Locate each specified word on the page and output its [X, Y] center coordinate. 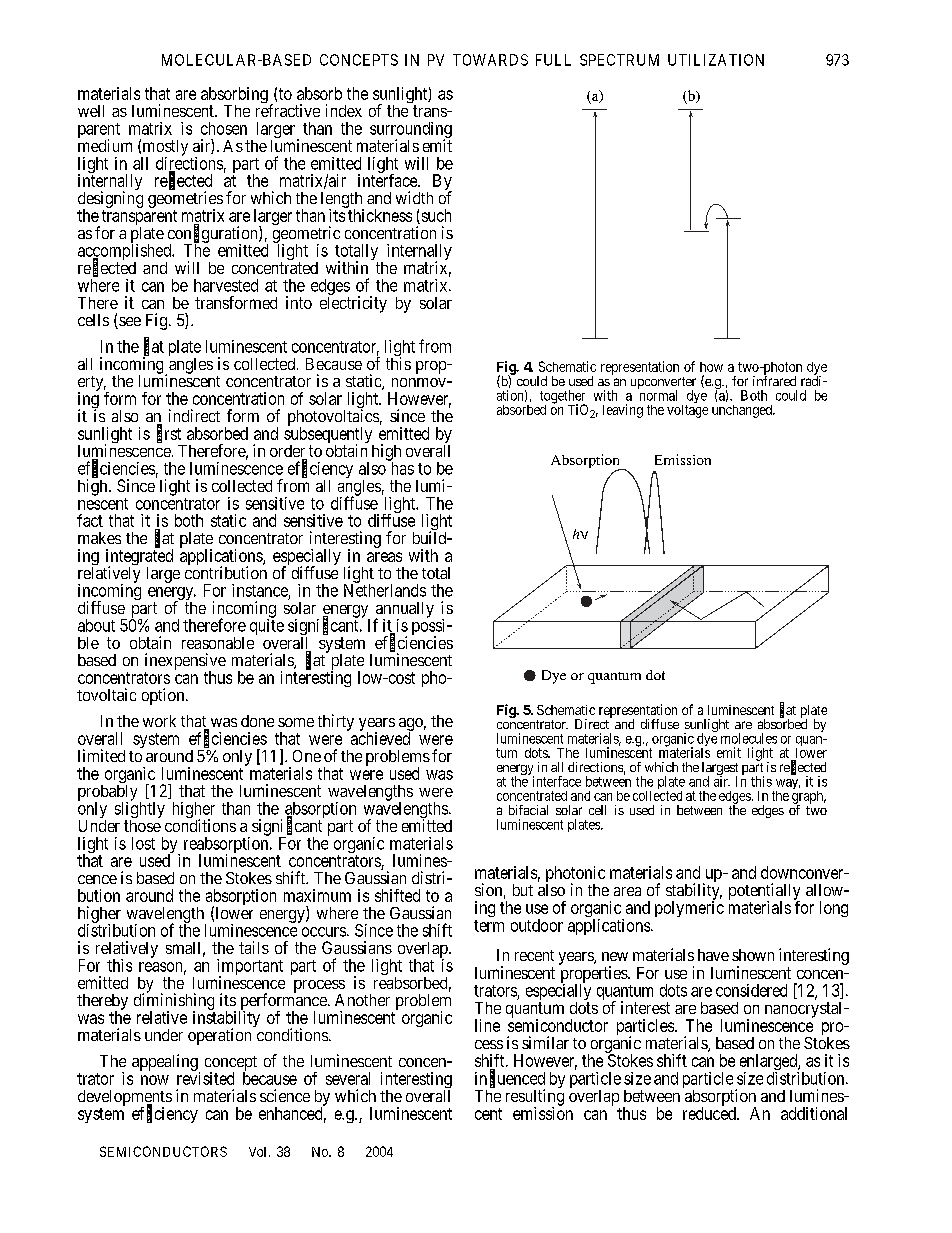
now [155, 1080]
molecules [749, 738]
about [96, 625]
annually [404, 611]
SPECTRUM [619, 60]
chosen [224, 128]
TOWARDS [490, 60]
